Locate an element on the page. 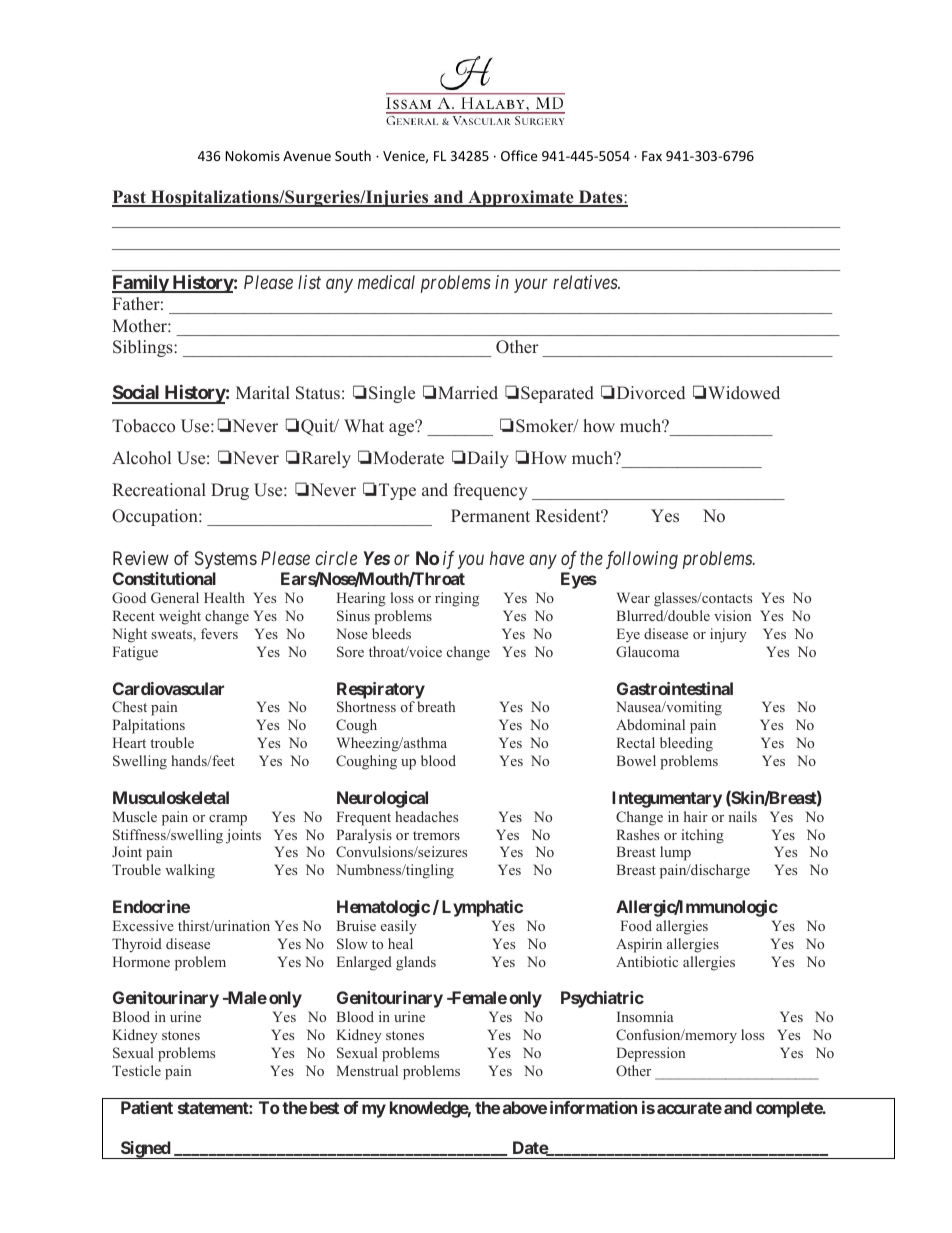 The width and height of the page is (952, 1233). Patient is located at coordinates (147, 1107).
